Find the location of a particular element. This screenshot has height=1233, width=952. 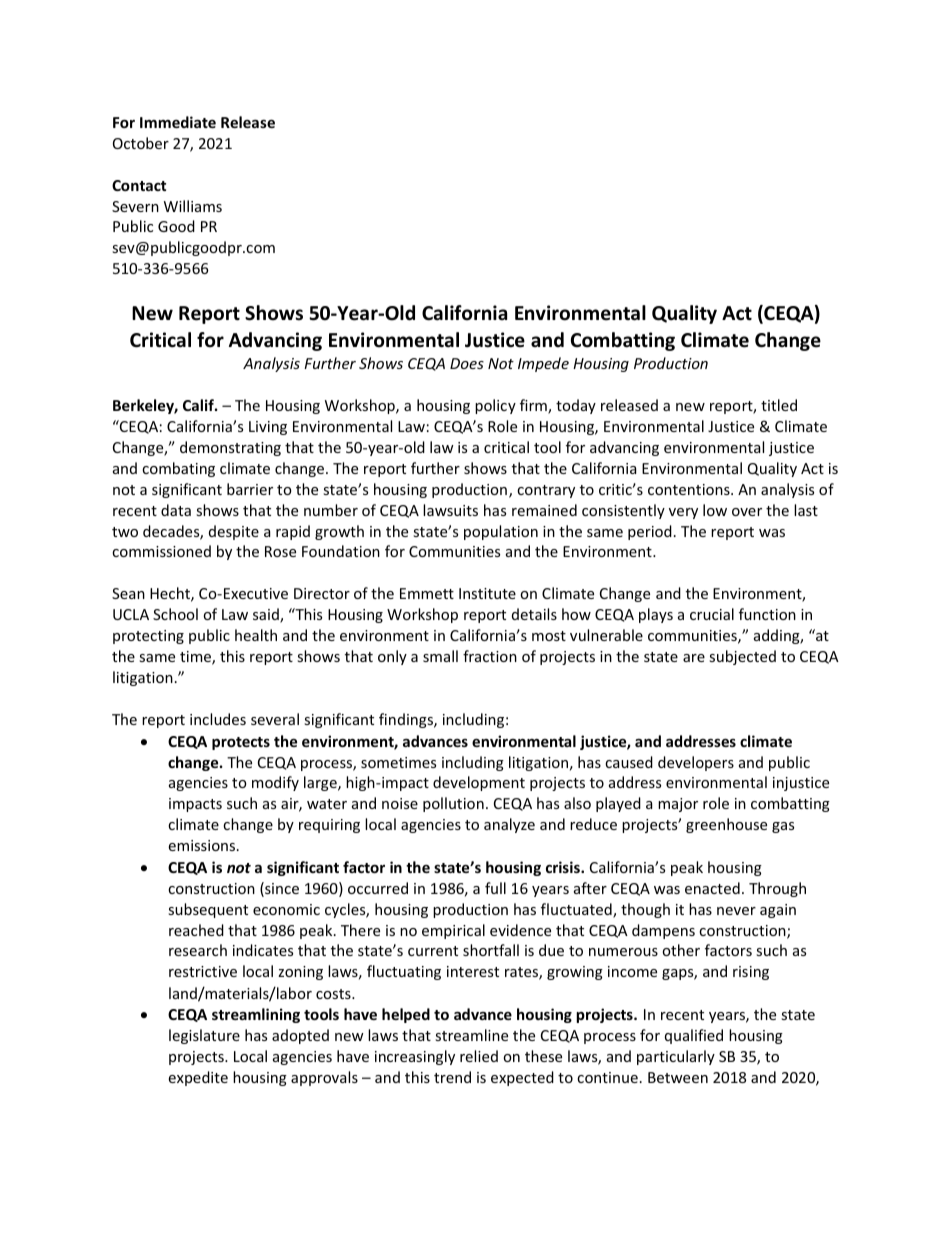

relied is located at coordinates (479, 1056).
